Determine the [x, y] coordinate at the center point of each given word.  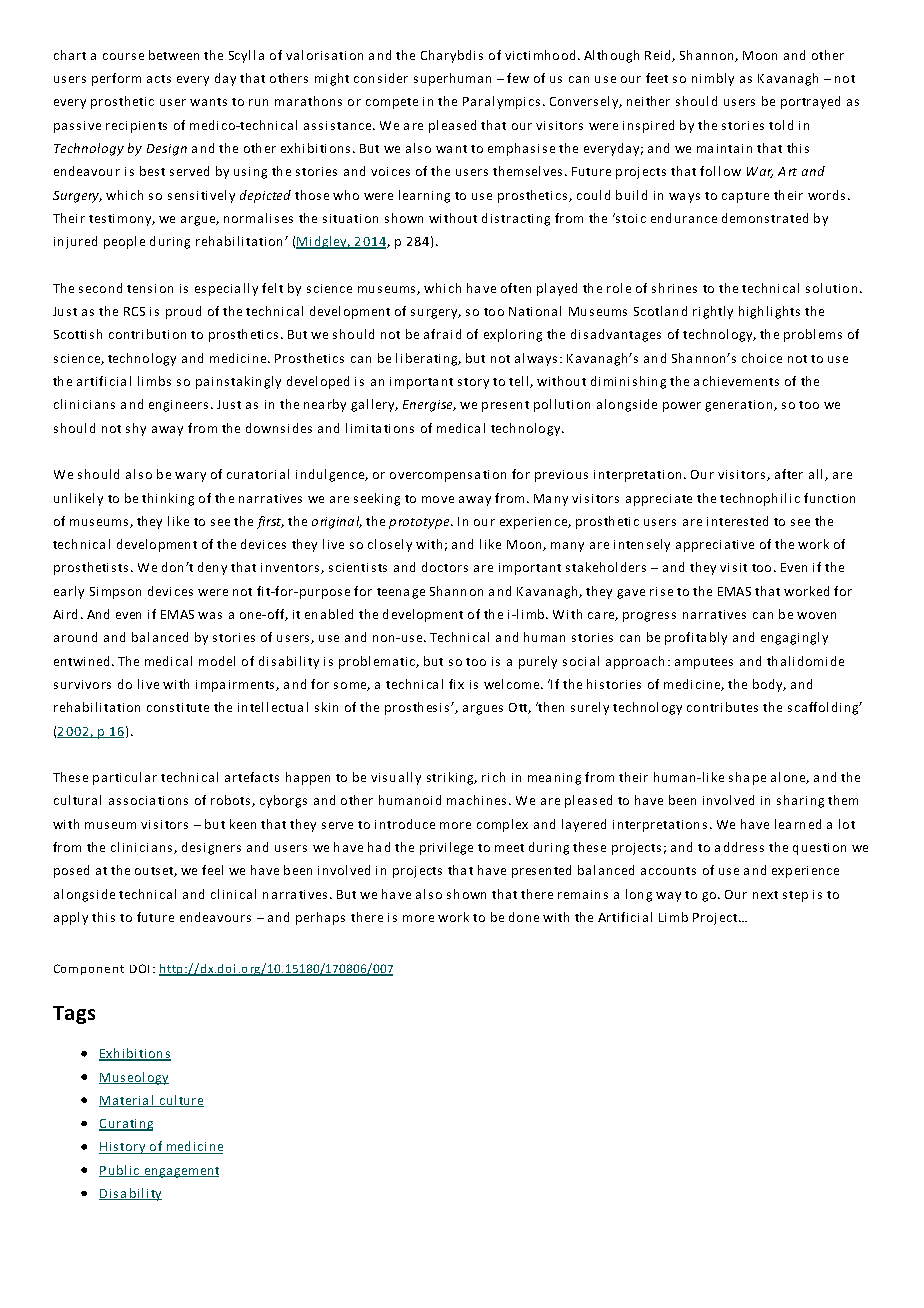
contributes [722, 707]
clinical [233, 894]
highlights [769, 312]
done [524, 917]
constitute [178, 707]
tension [150, 288]
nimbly [713, 79]
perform [116, 79]
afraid [442, 334]
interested [737, 521]
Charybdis [452, 56]
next [765, 895]
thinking [168, 499]
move [438, 499]
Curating [126, 1125]
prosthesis [418, 708]
